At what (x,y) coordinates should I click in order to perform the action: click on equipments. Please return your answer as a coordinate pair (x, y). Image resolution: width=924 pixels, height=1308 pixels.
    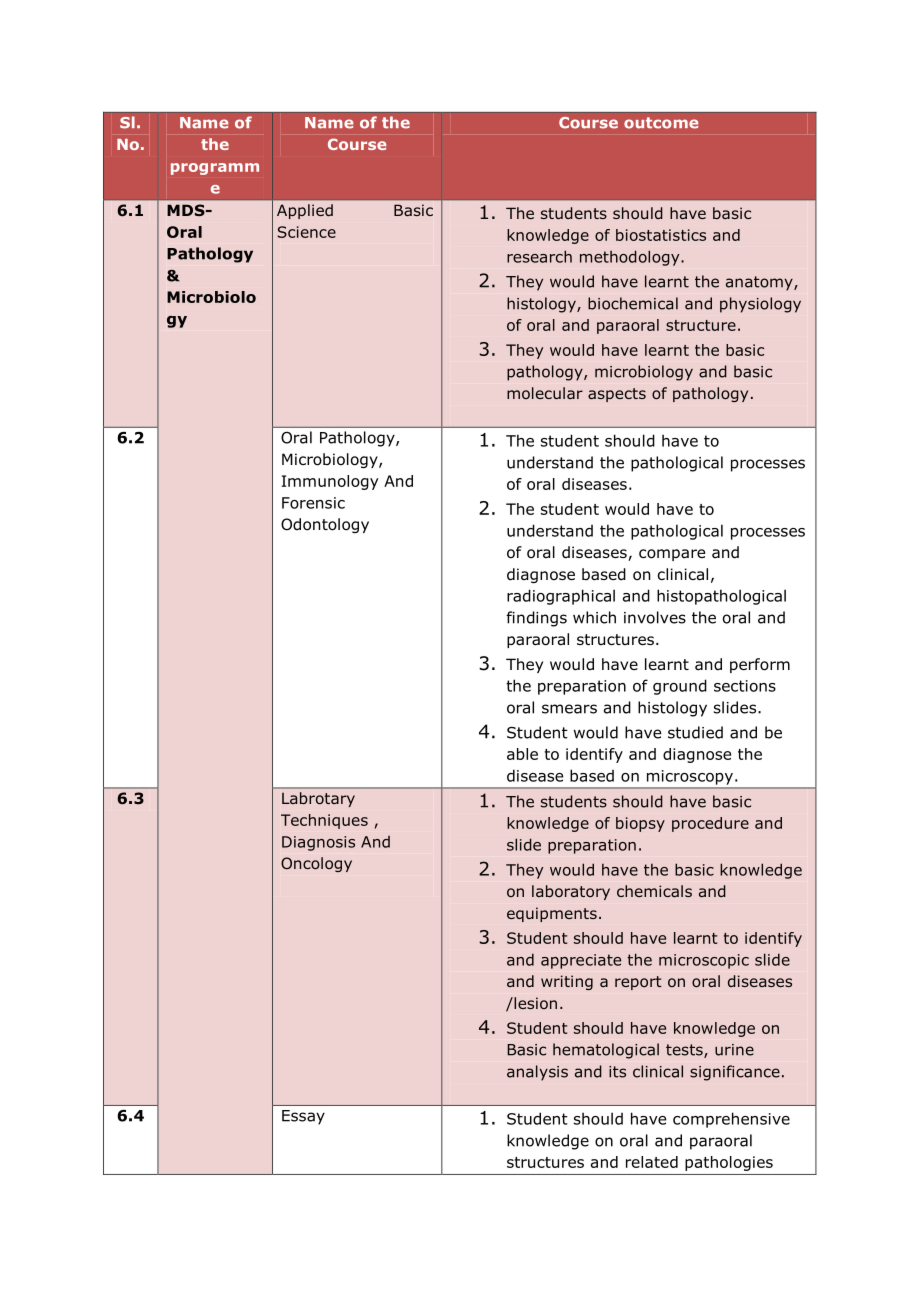
    Looking at the image, I should click on (552, 914).
